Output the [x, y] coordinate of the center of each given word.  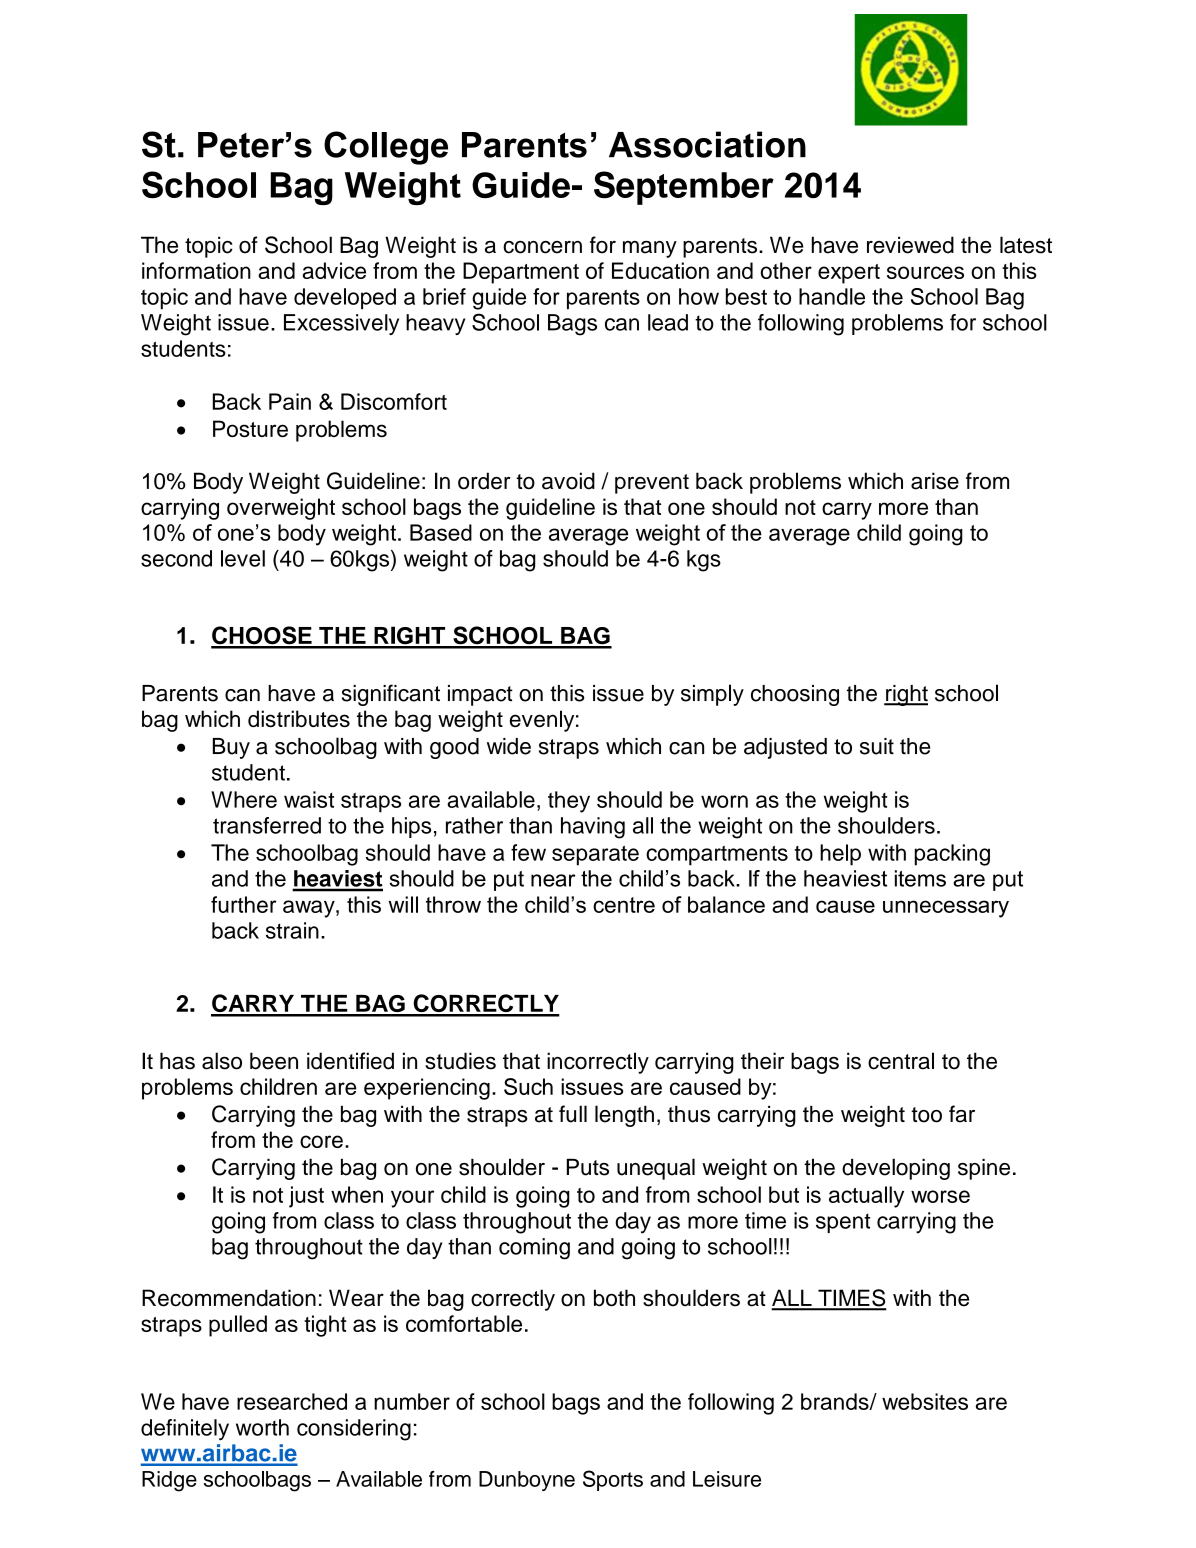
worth [262, 1427]
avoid [568, 481]
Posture [250, 428]
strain [292, 930]
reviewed [910, 245]
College [386, 148]
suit [877, 746]
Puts [588, 1167]
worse [940, 1196]
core [321, 1141]
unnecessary [946, 909]
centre [624, 905]
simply [712, 695]
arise [935, 481]
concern [542, 247]
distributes [299, 718]
